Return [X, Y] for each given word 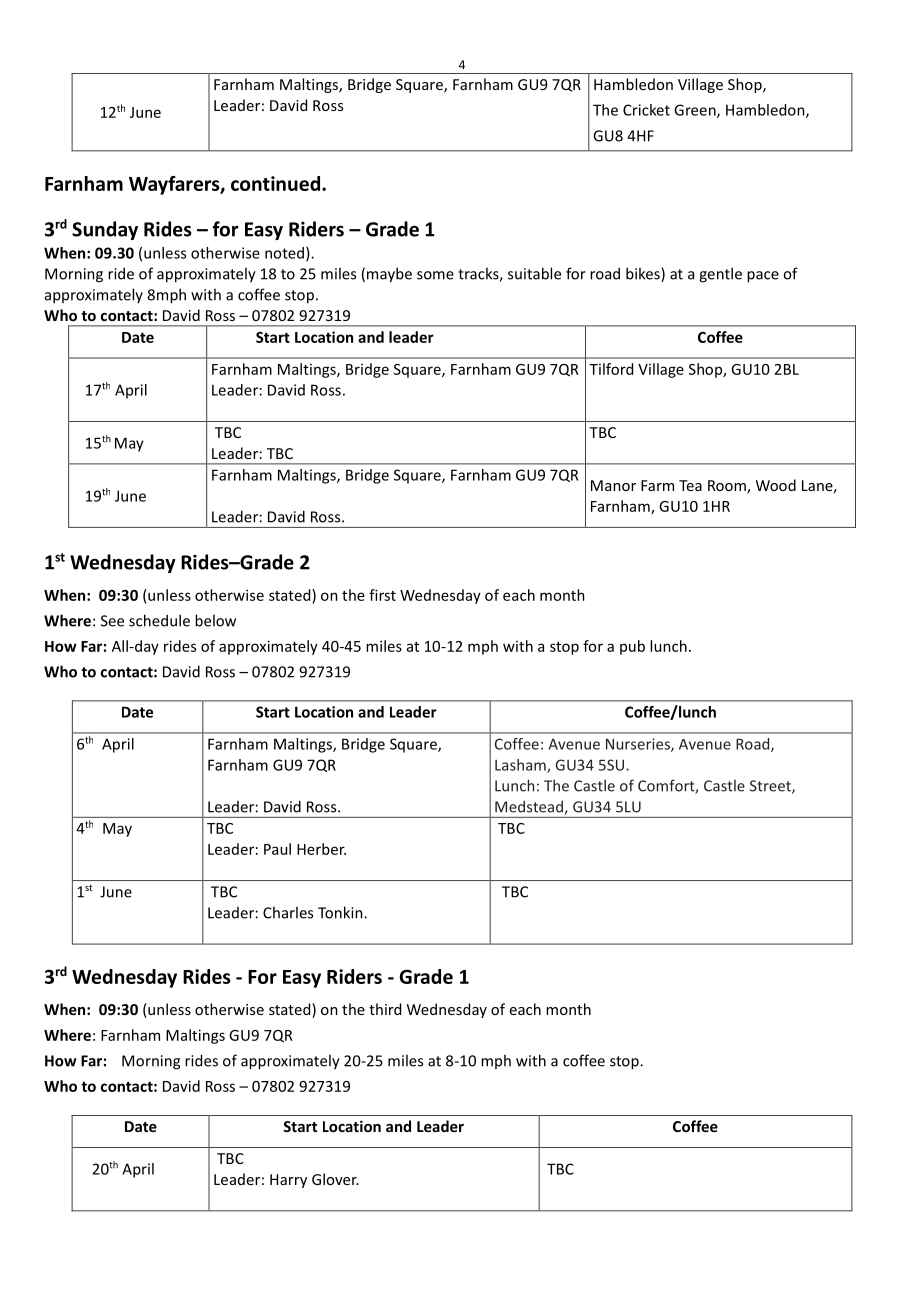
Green [696, 111]
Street [771, 787]
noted [284, 253]
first [382, 595]
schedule [159, 620]
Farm [657, 485]
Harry [288, 1181]
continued [275, 183]
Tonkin [341, 912]
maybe [389, 275]
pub [632, 647]
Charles [288, 912]
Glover [335, 1179]
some [435, 275]
